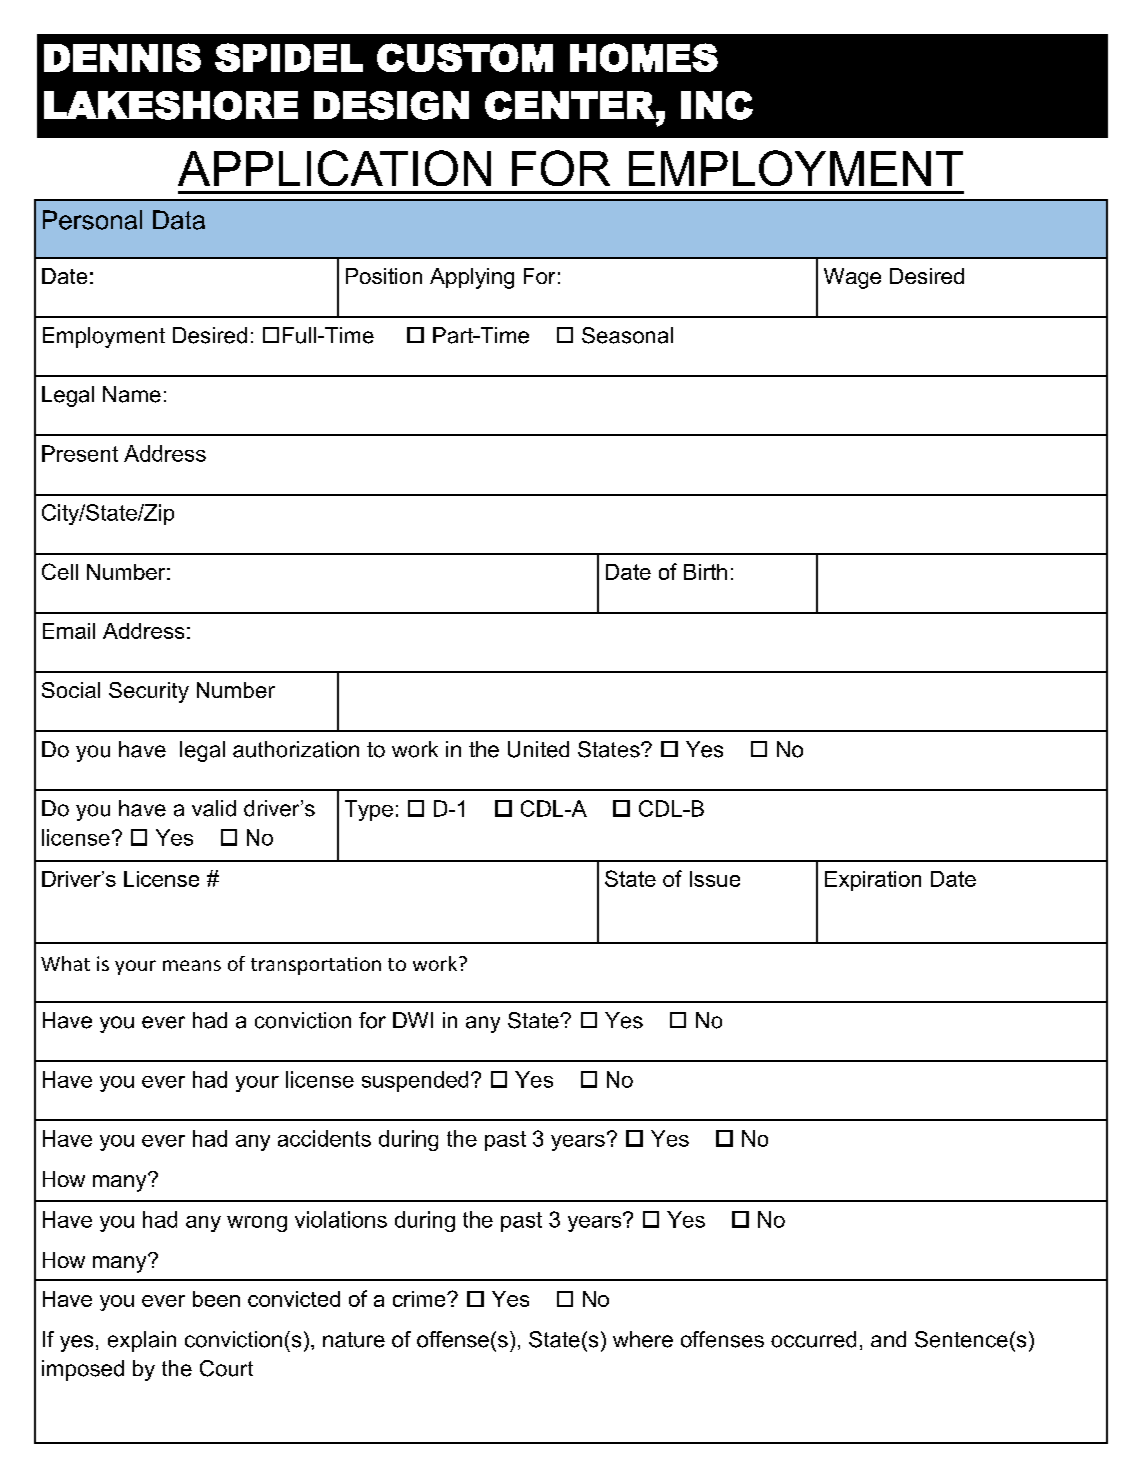 Image resolution: width=1142 pixels, height=1478 pixels. What do you see at coordinates (717, 105) in the screenshot?
I see `INC` at bounding box center [717, 105].
